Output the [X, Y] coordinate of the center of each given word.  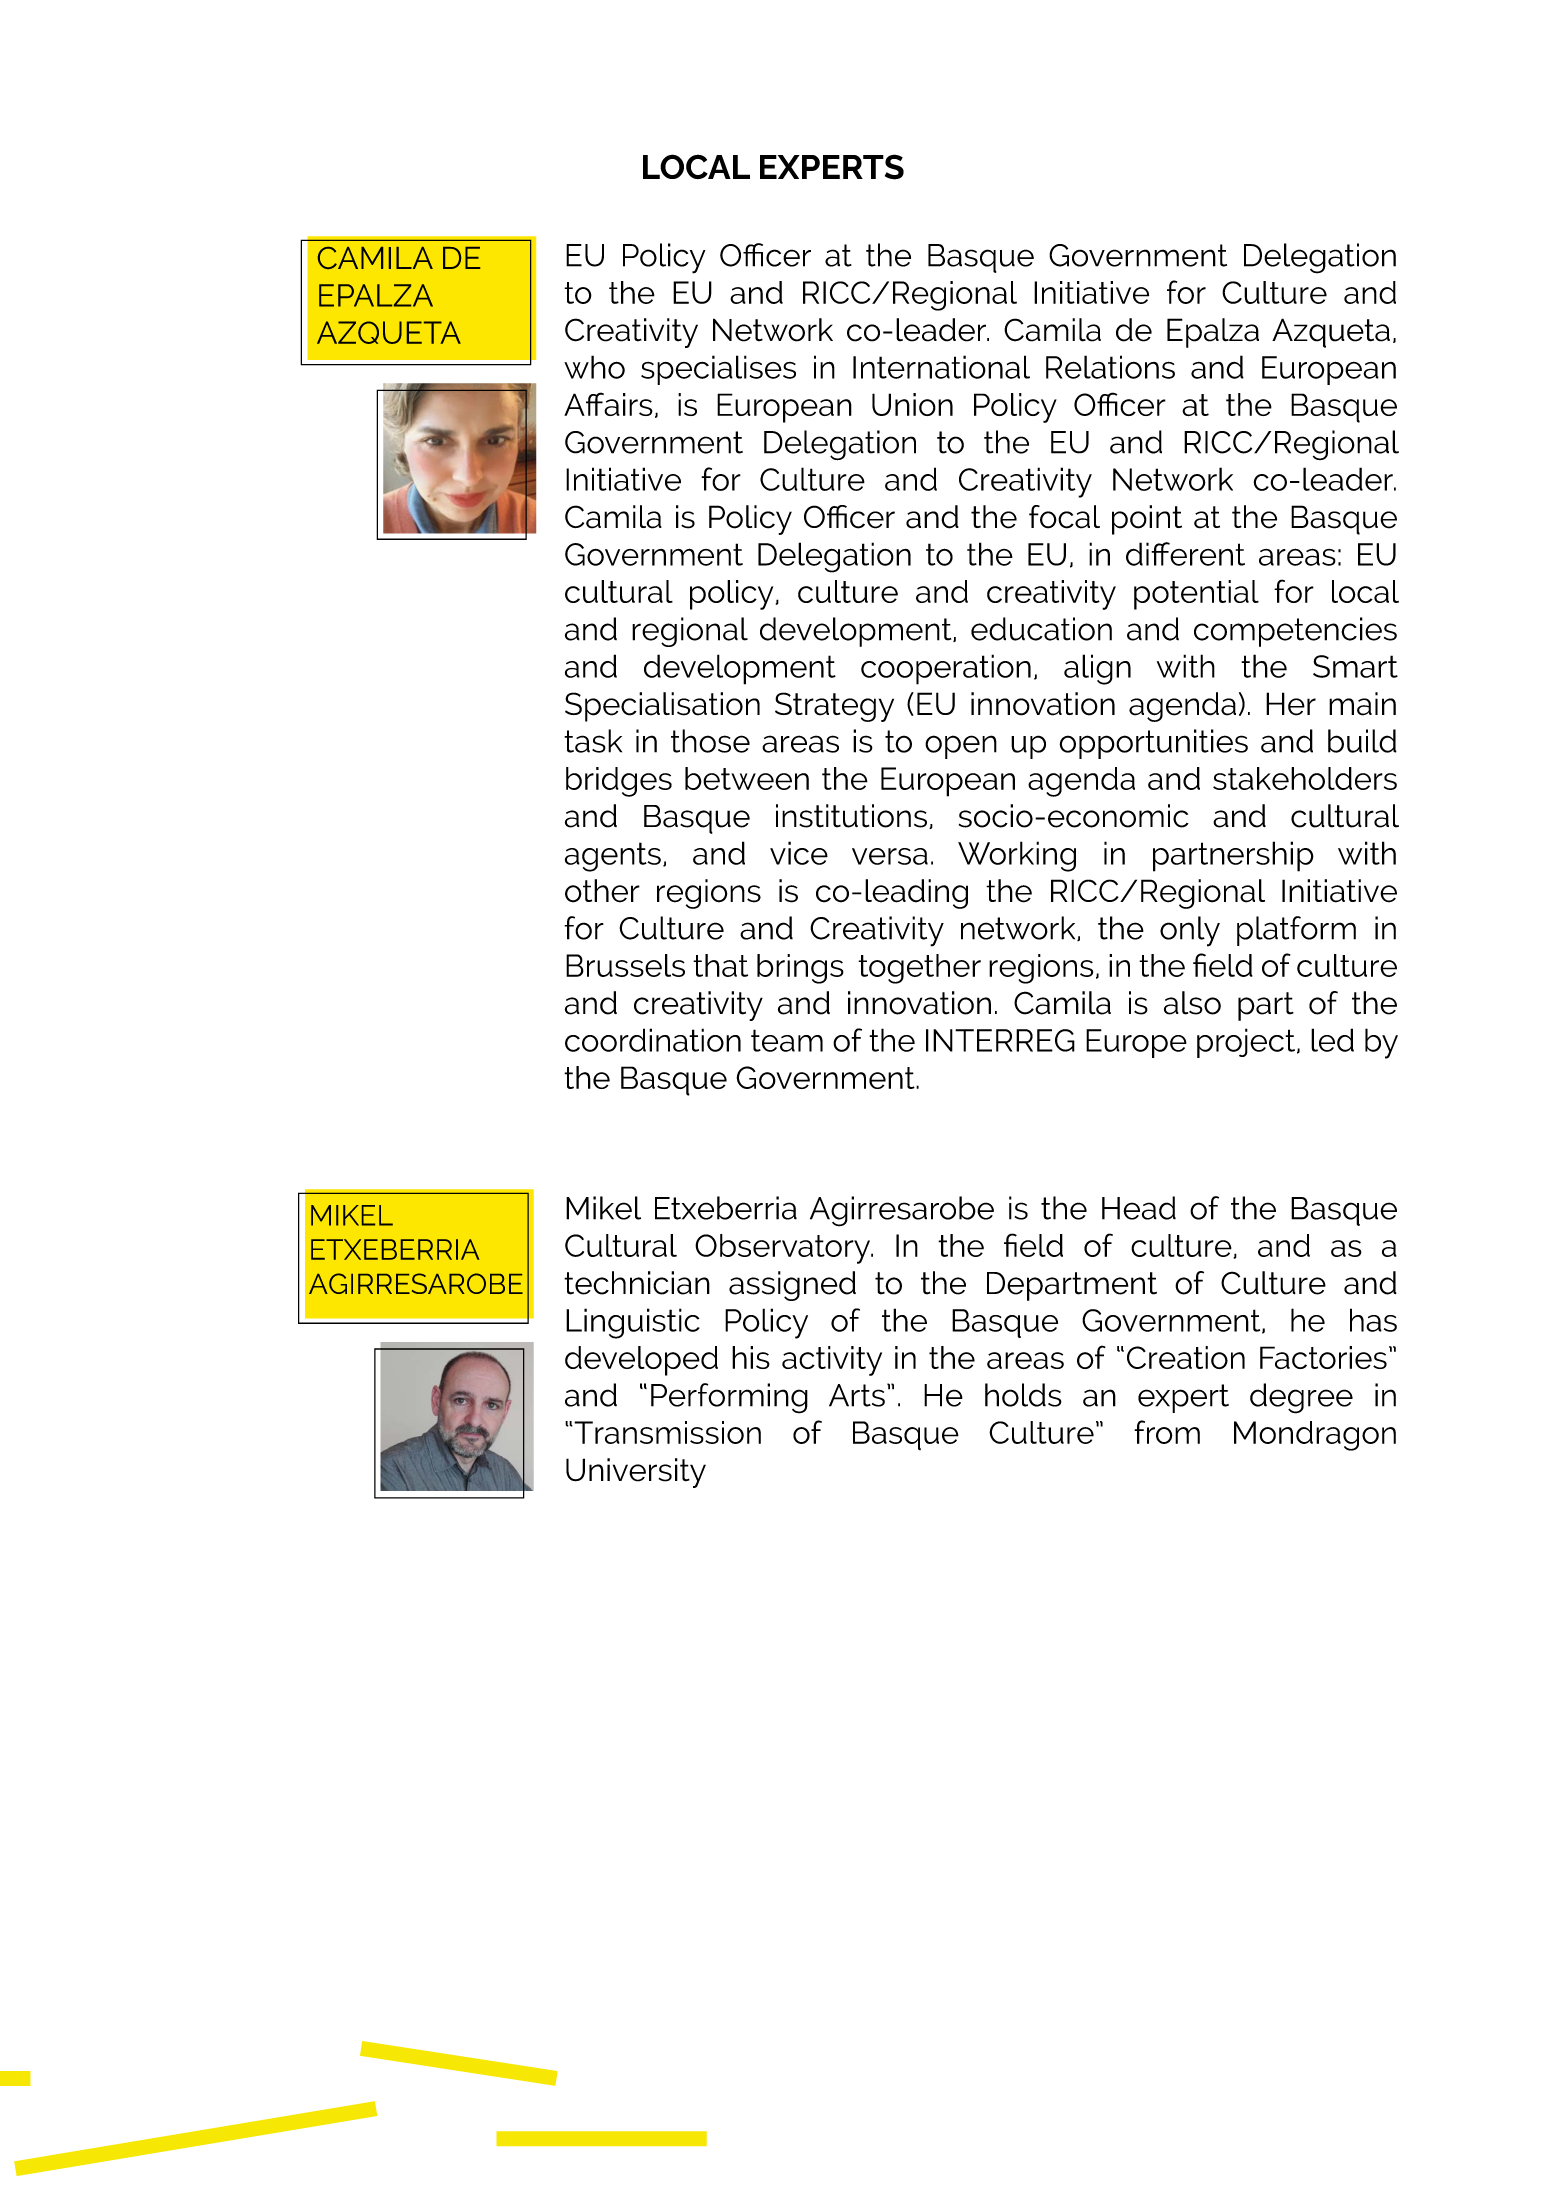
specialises [718, 370]
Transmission [666, 1432]
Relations [1110, 367]
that [720, 965]
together [919, 969]
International [941, 367]
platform [1296, 931]
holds [1023, 1395]
